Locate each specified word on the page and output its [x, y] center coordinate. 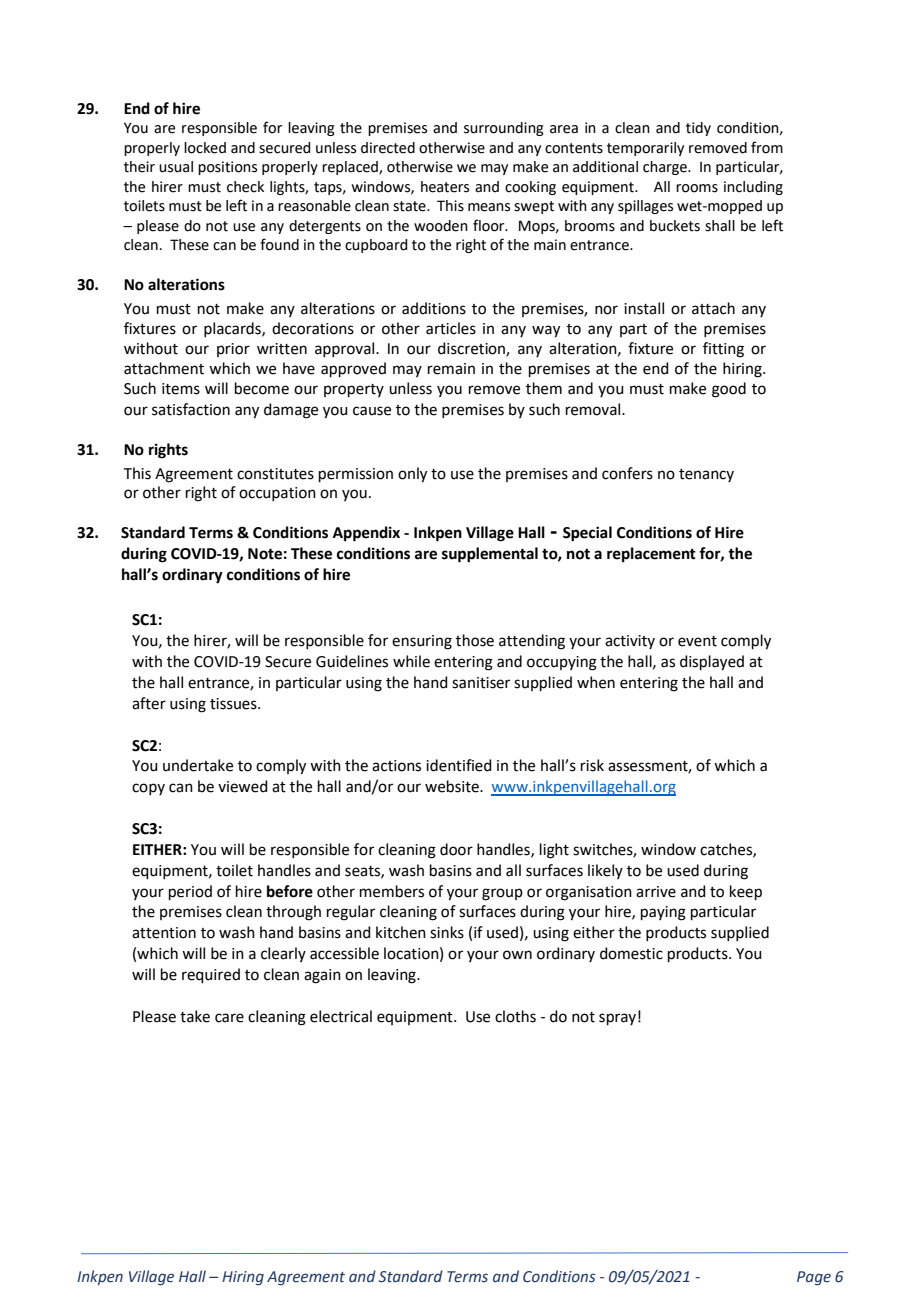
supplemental [490, 555]
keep [746, 892]
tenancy [706, 475]
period [190, 892]
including [753, 188]
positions [227, 168]
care [229, 1018]
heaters [445, 187]
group [502, 894]
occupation [277, 494]
